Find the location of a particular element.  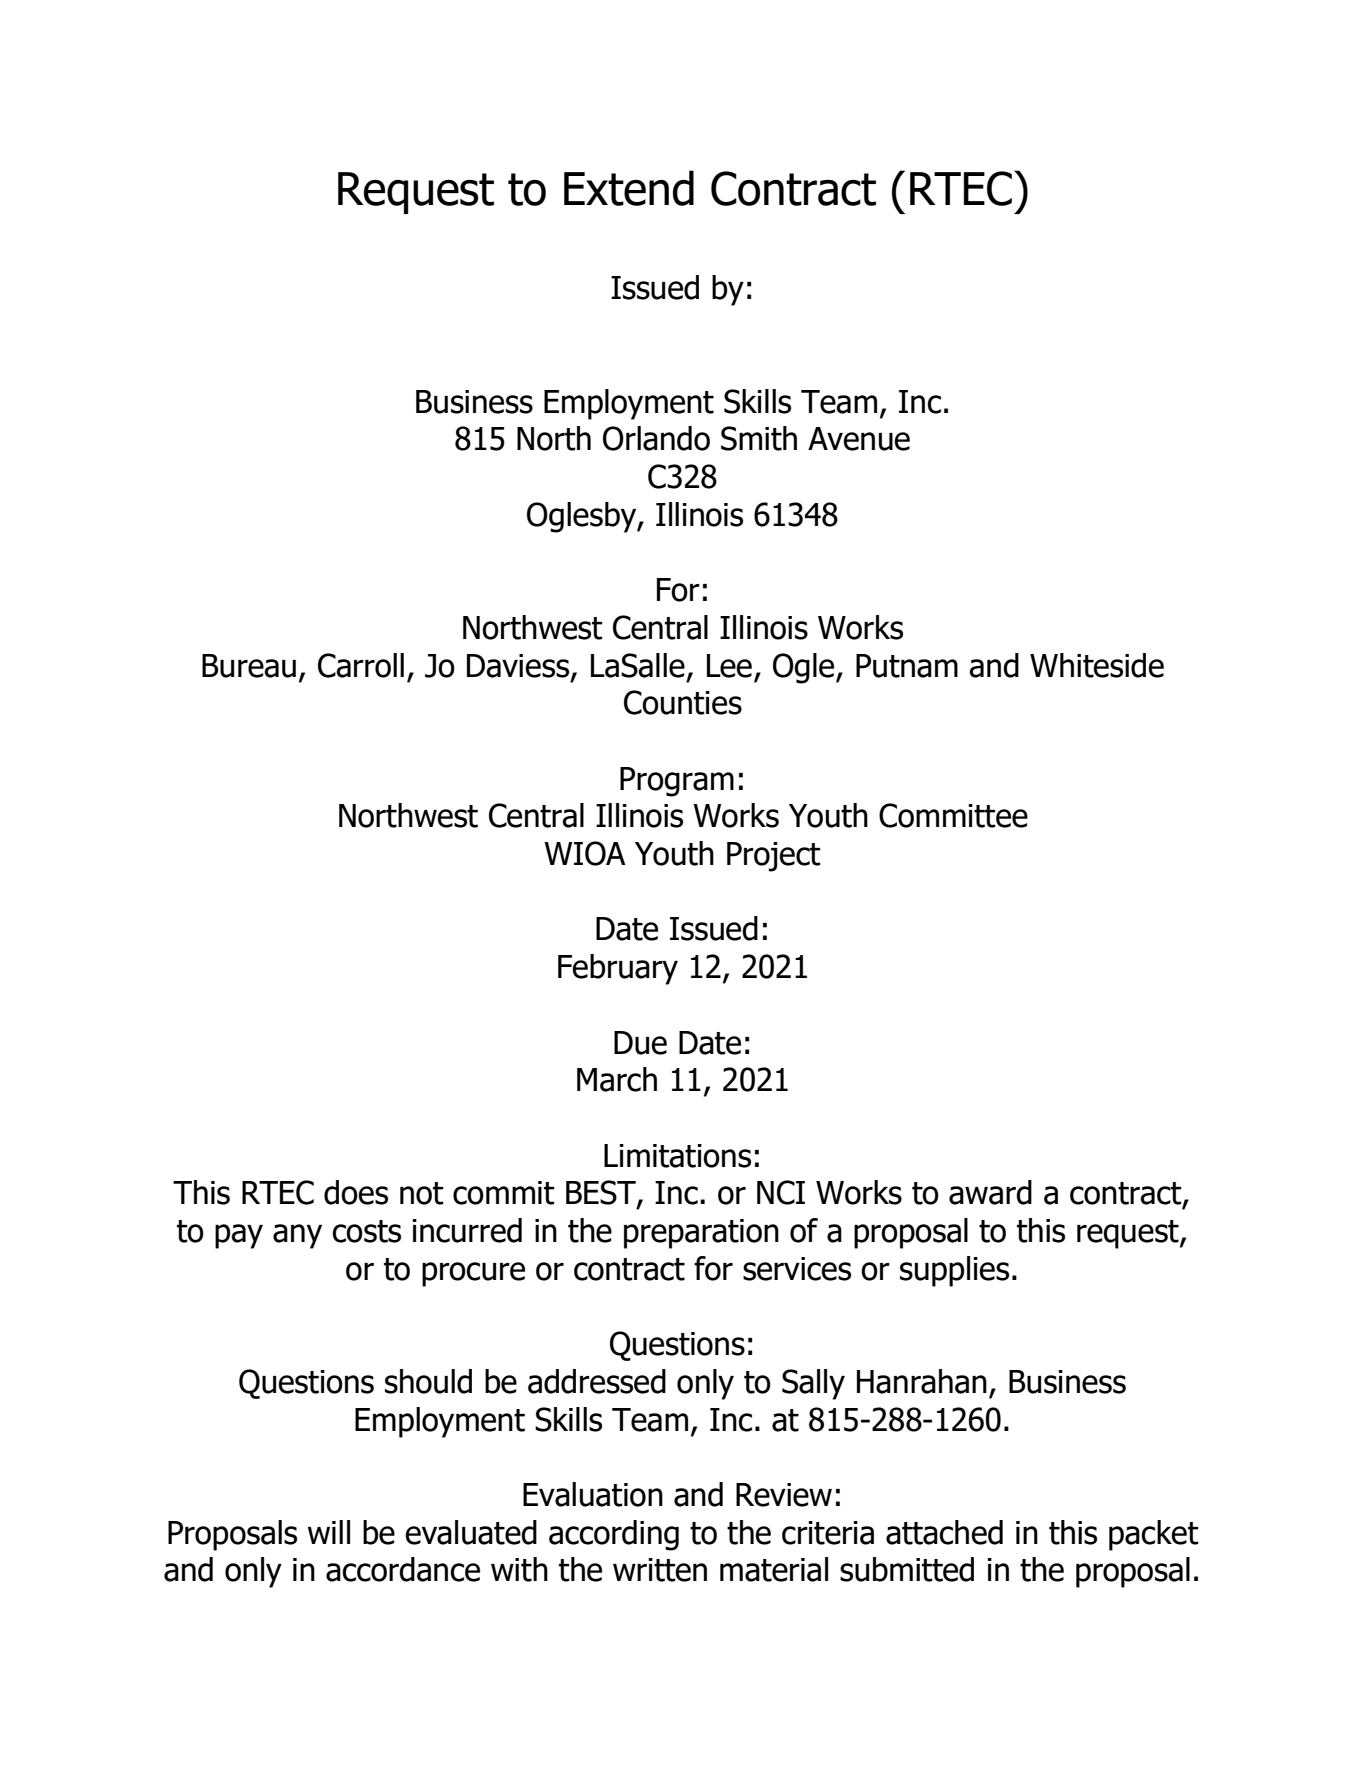

will is located at coordinates (329, 1532).
